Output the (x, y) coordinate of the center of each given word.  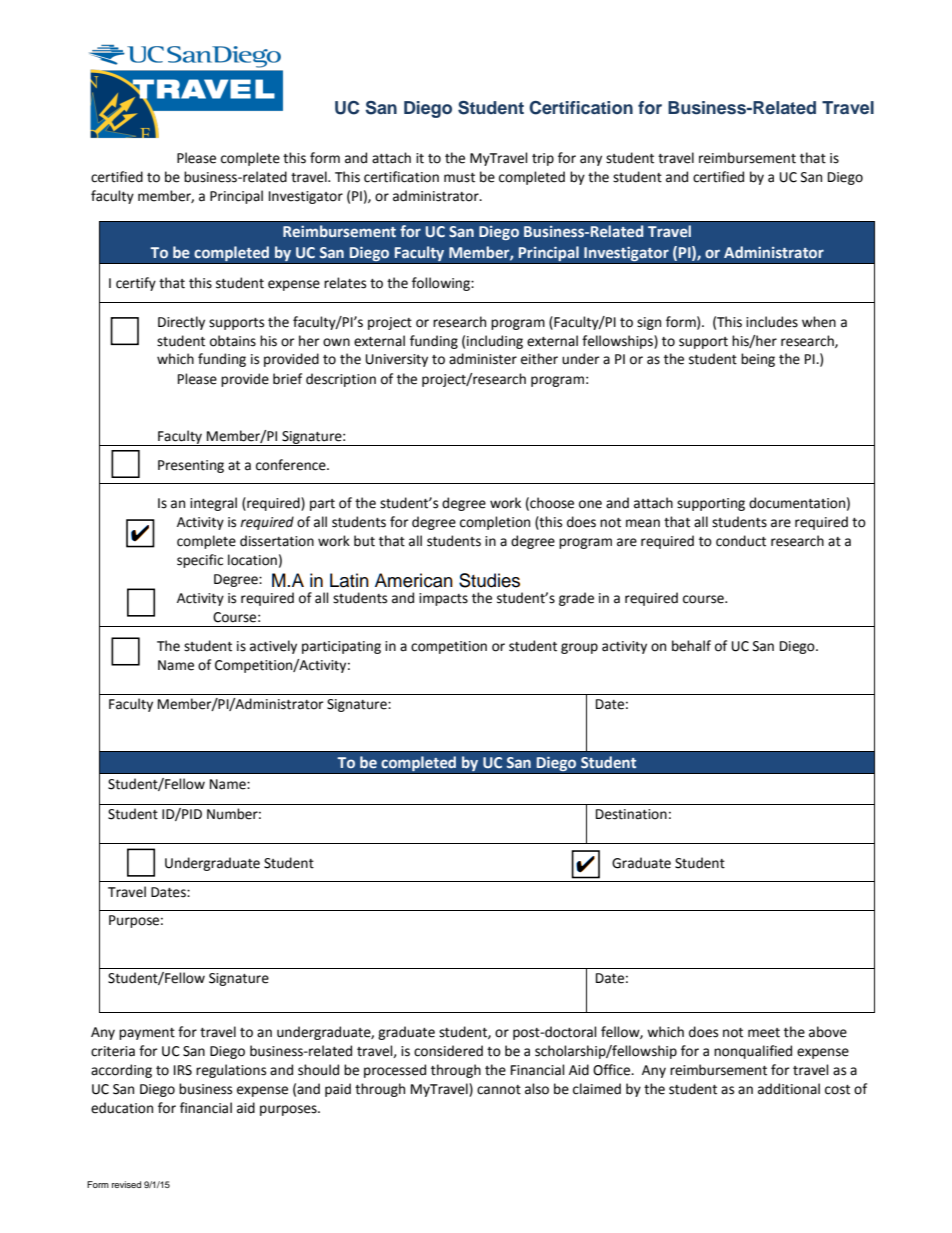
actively (273, 647)
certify (136, 284)
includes (772, 322)
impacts (443, 599)
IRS (183, 1070)
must (459, 178)
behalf (691, 646)
